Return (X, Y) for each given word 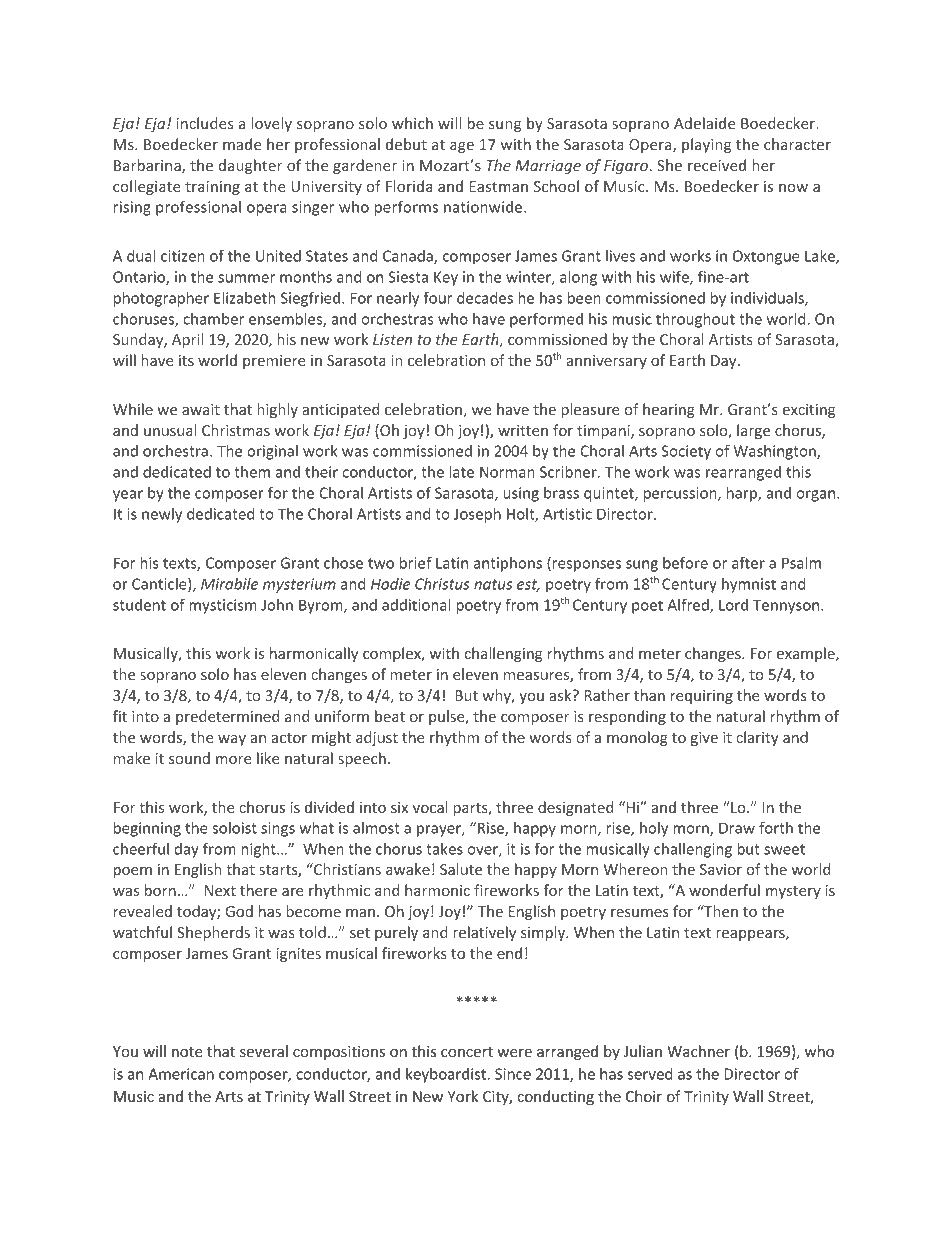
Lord (733, 605)
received (717, 165)
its (186, 360)
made (242, 144)
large (753, 431)
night (259, 850)
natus (493, 584)
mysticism (223, 606)
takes (444, 849)
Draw (737, 828)
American (181, 1074)
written (523, 430)
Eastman (498, 186)
